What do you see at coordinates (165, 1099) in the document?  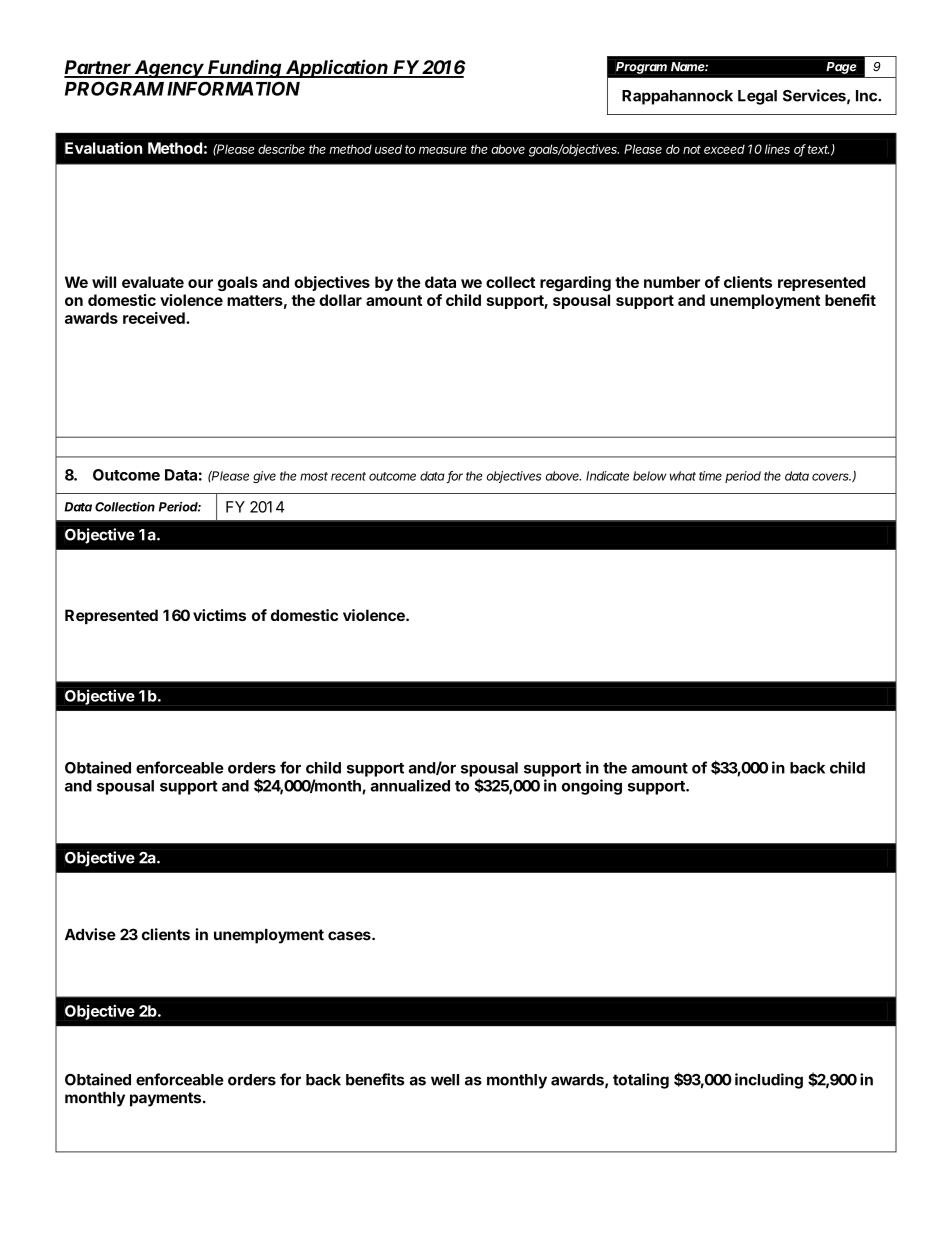 I see `payments` at bounding box center [165, 1099].
